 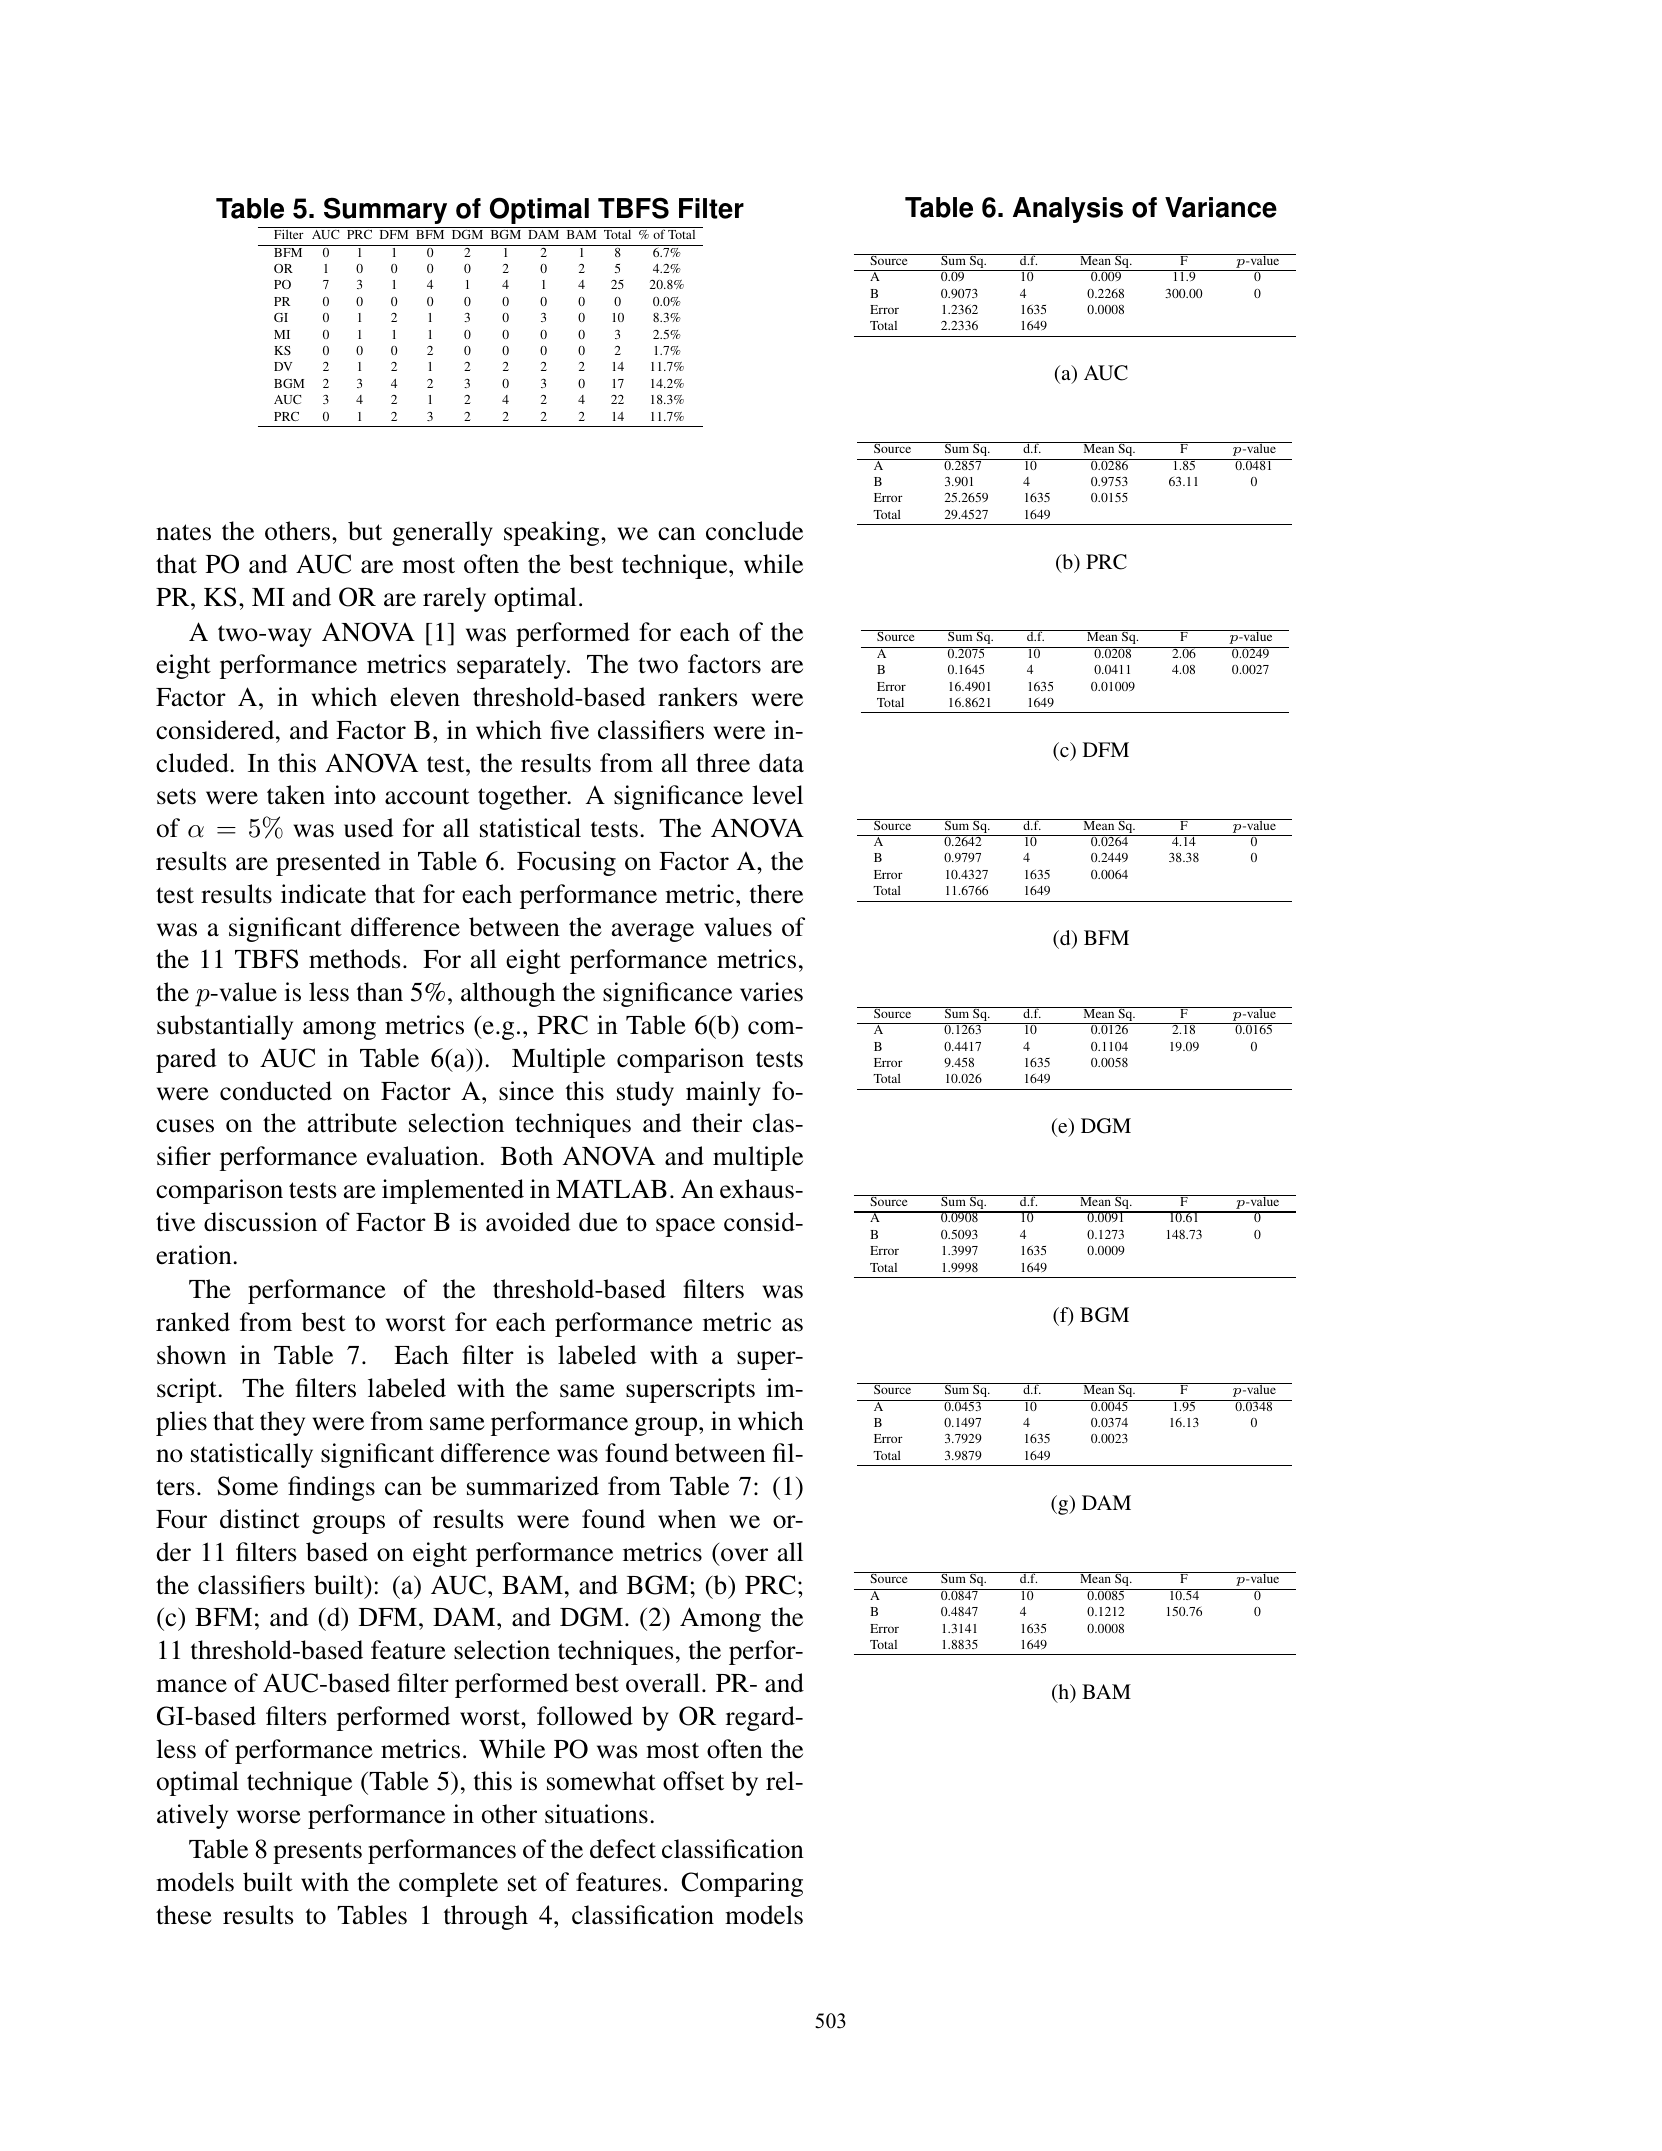 I want to click on data, so click(x=781, y=763).
